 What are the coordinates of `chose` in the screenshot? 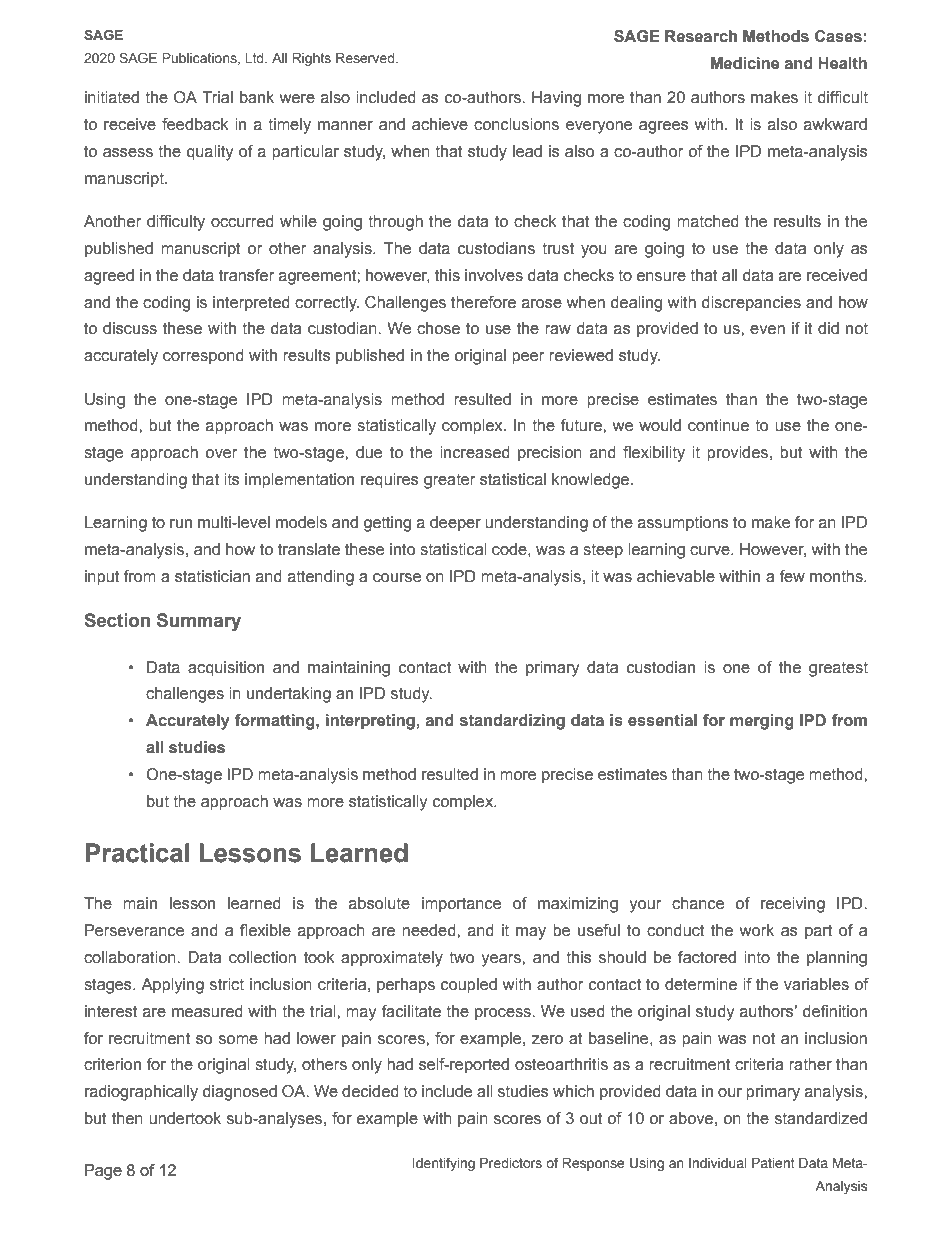 It's located at (438, 328).
